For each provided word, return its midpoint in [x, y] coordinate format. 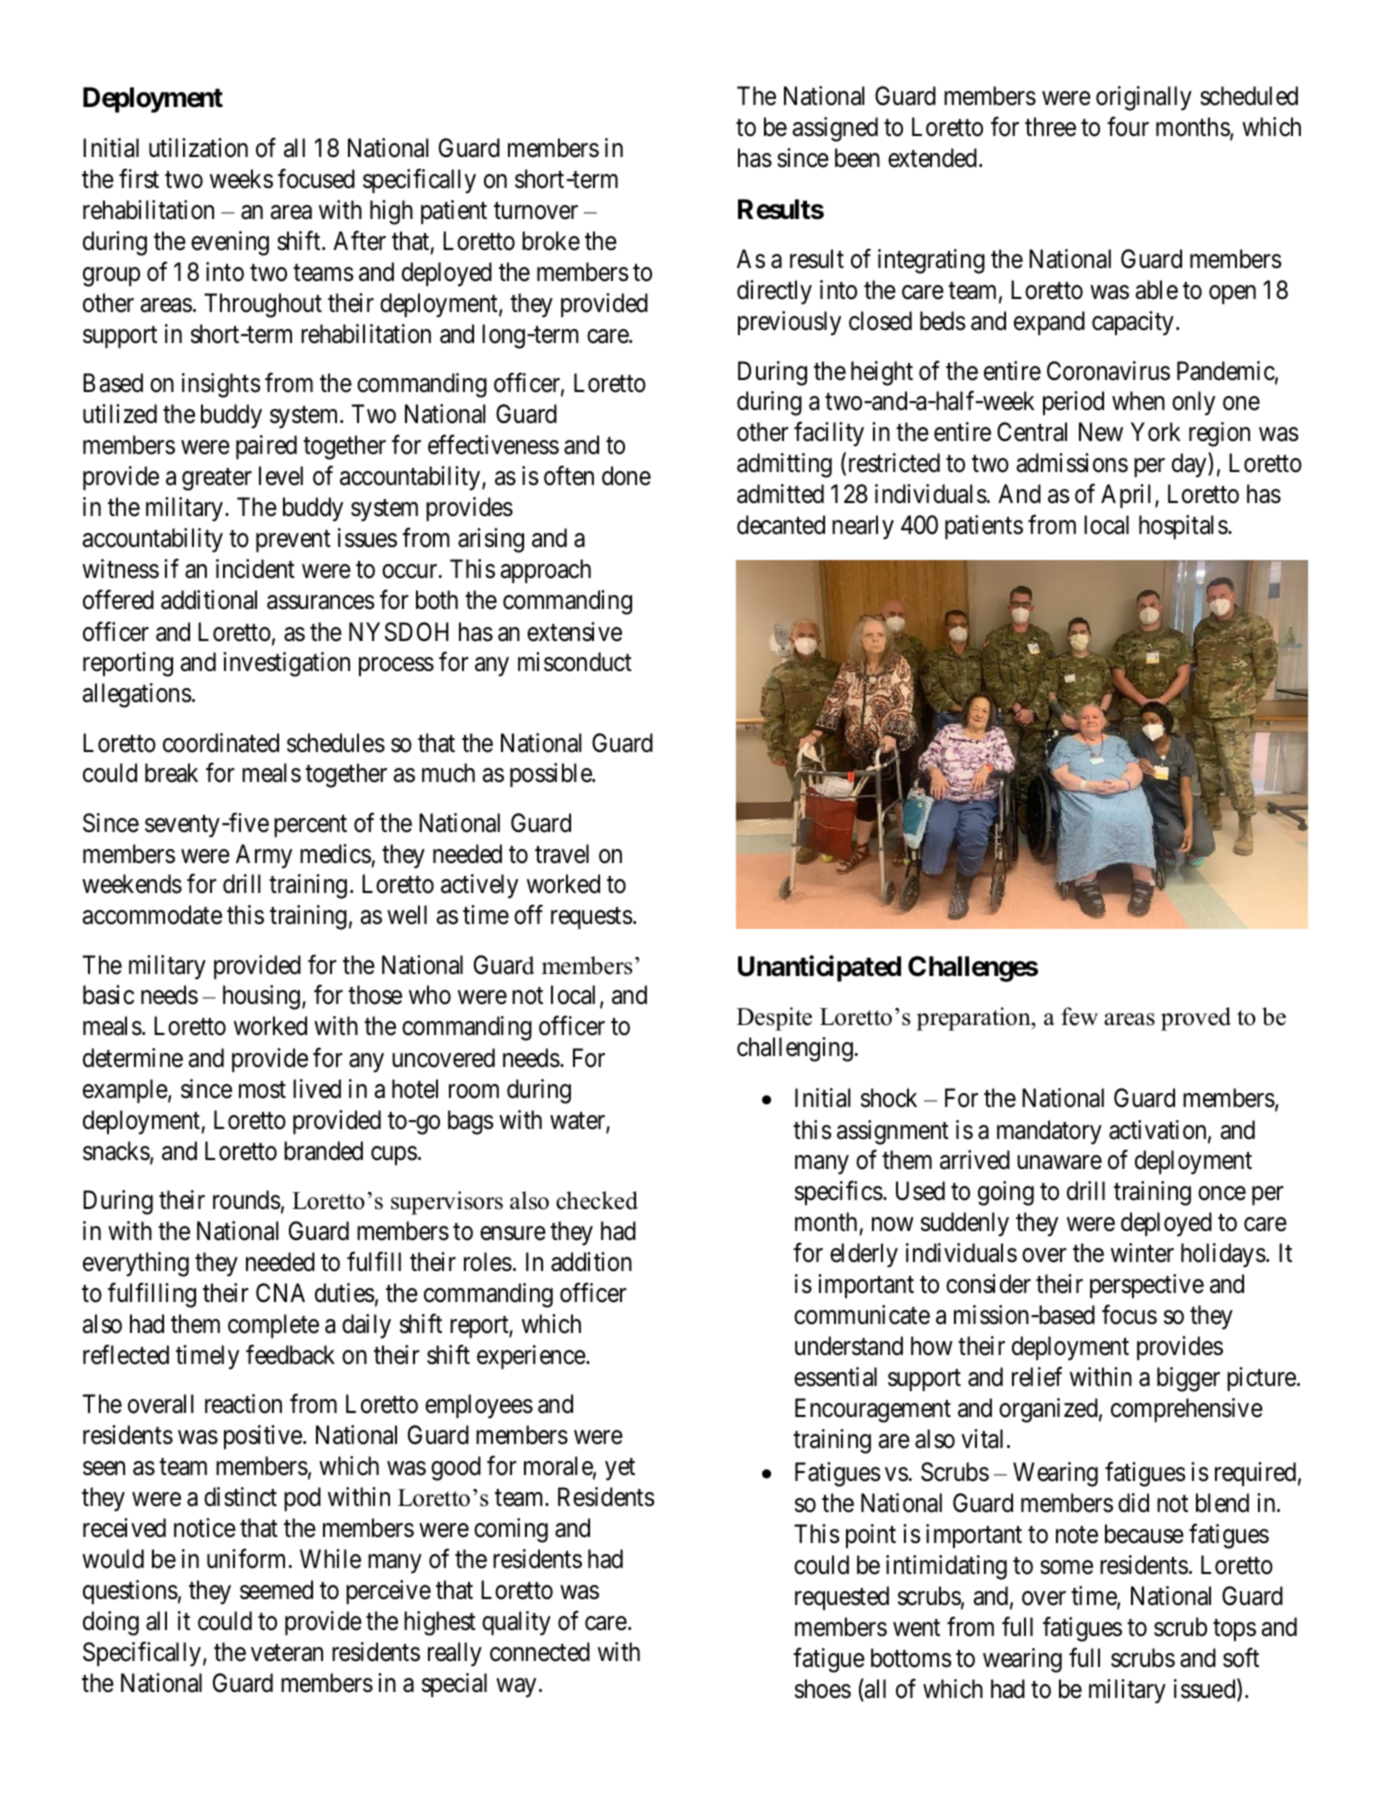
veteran [287, 1653]
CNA [280, 1293]
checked [597, 1200]
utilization [198, 148]
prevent [293, 541]
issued [1206, 1690]
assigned [835, 129]
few [1079, 1016]
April [1128, 496]
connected [540, 1652]
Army [264, 856]
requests [591, 918]
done [626, 476]
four [1128, 127]
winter [1142, 1253]
